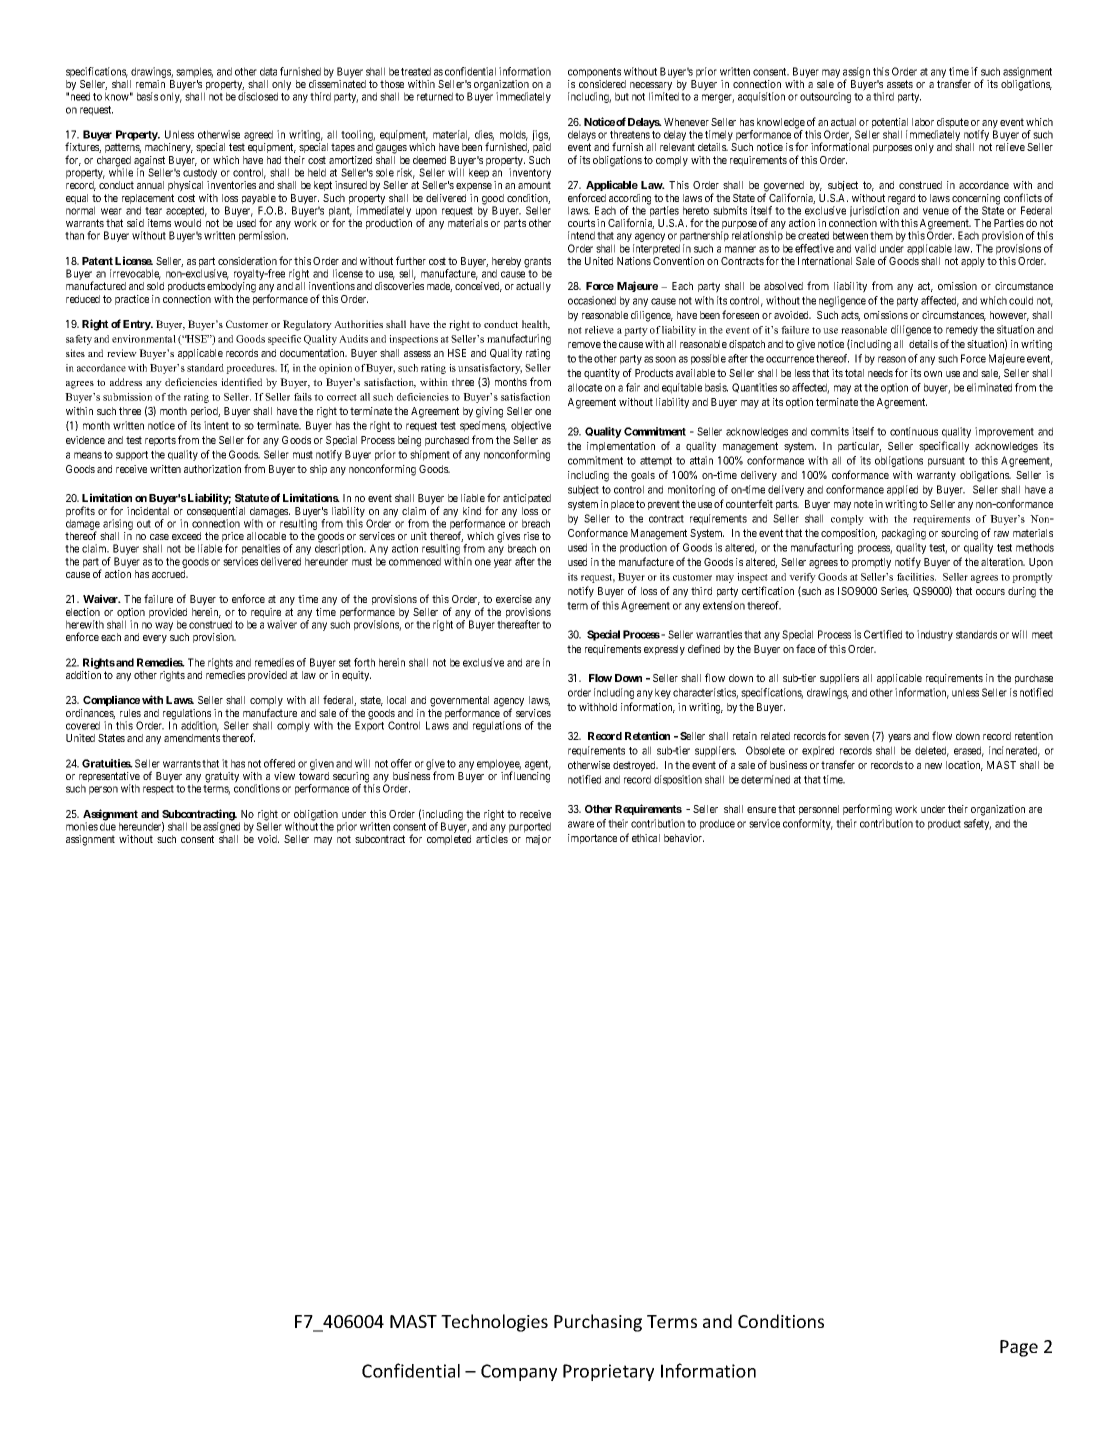  Describe the element at coordinates (598, 1323) in the page. I see `Purchasing` at that location.
